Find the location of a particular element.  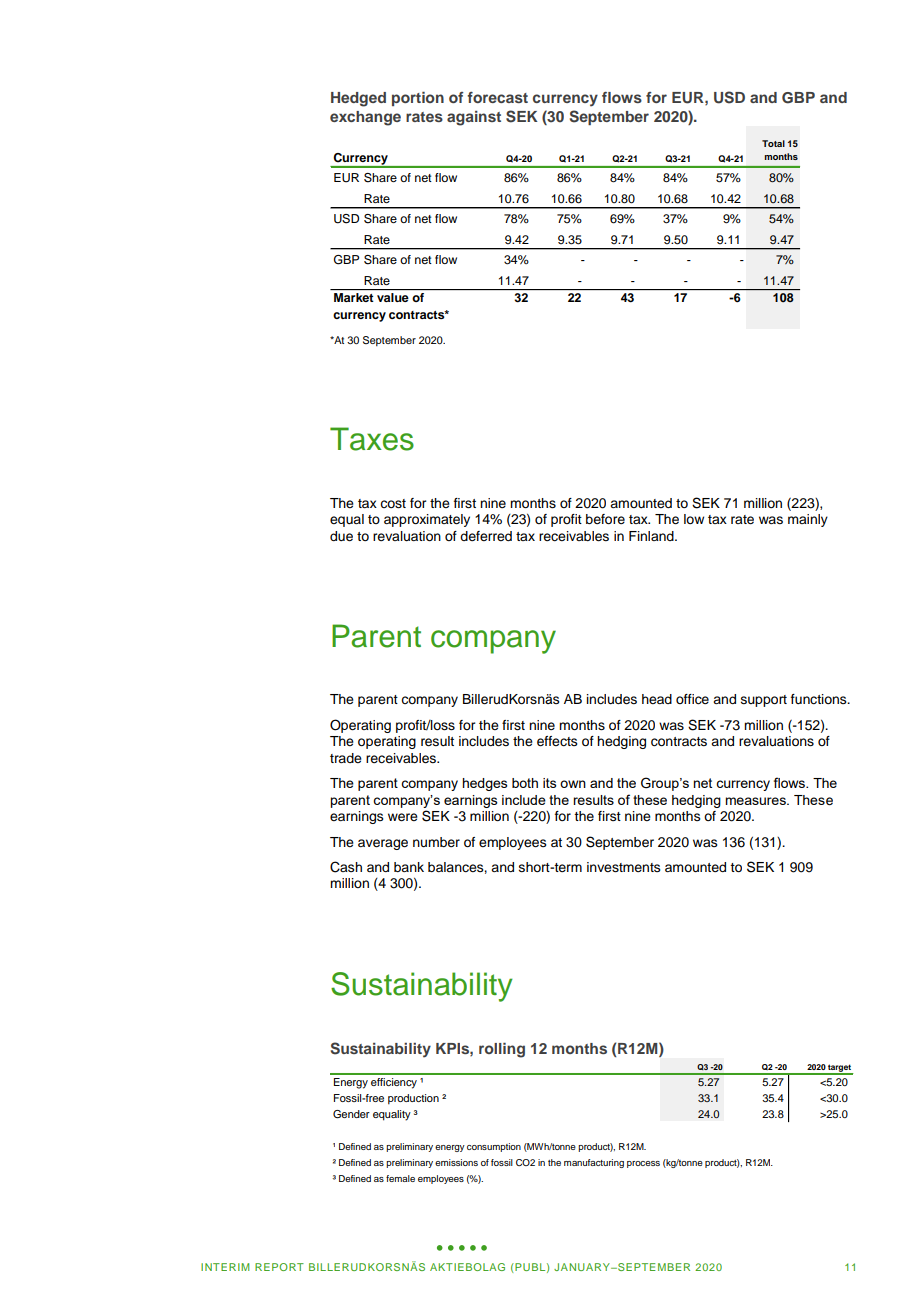

Gender is located at coordinates (351, 1114).
